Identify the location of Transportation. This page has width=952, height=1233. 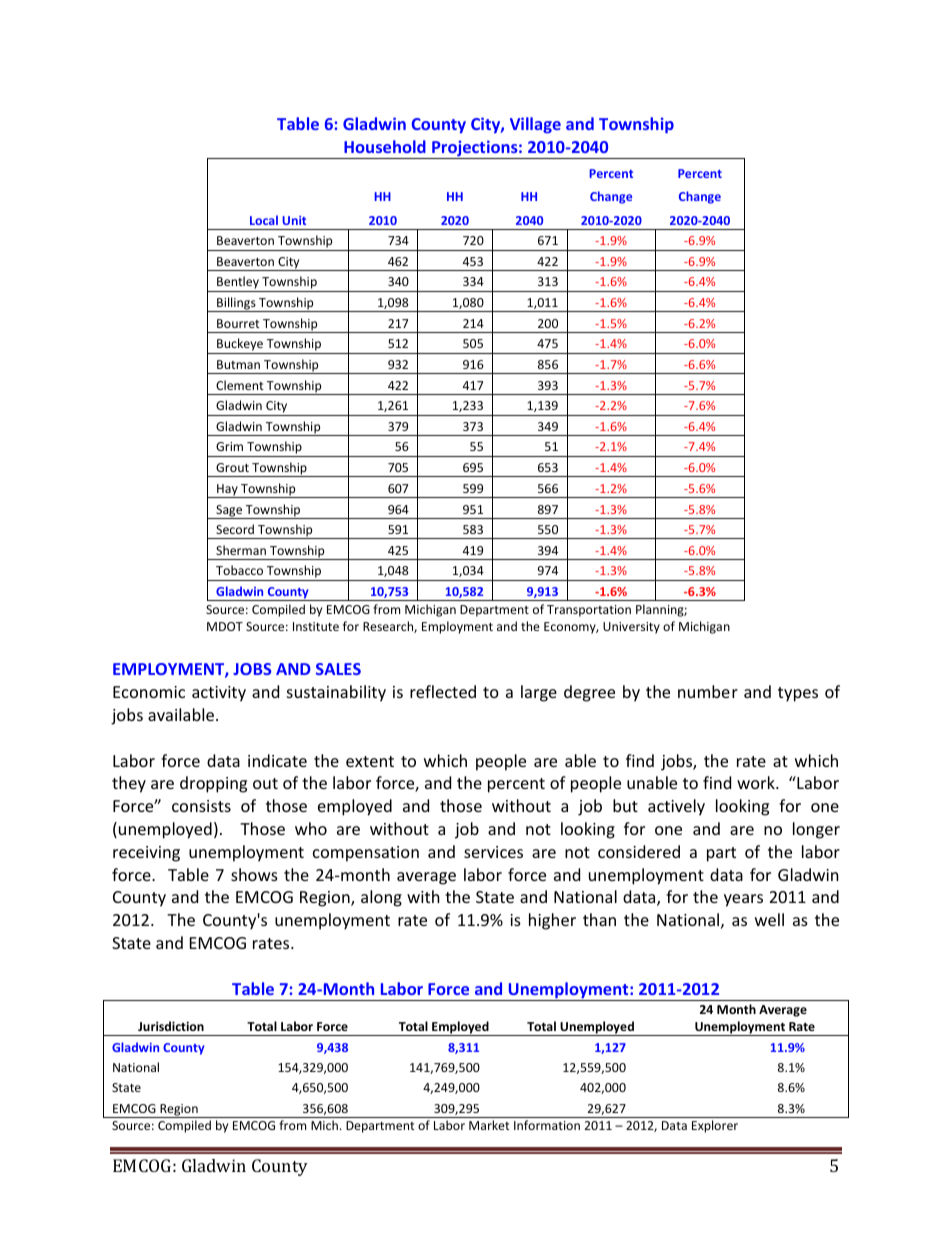
(589, 611).
